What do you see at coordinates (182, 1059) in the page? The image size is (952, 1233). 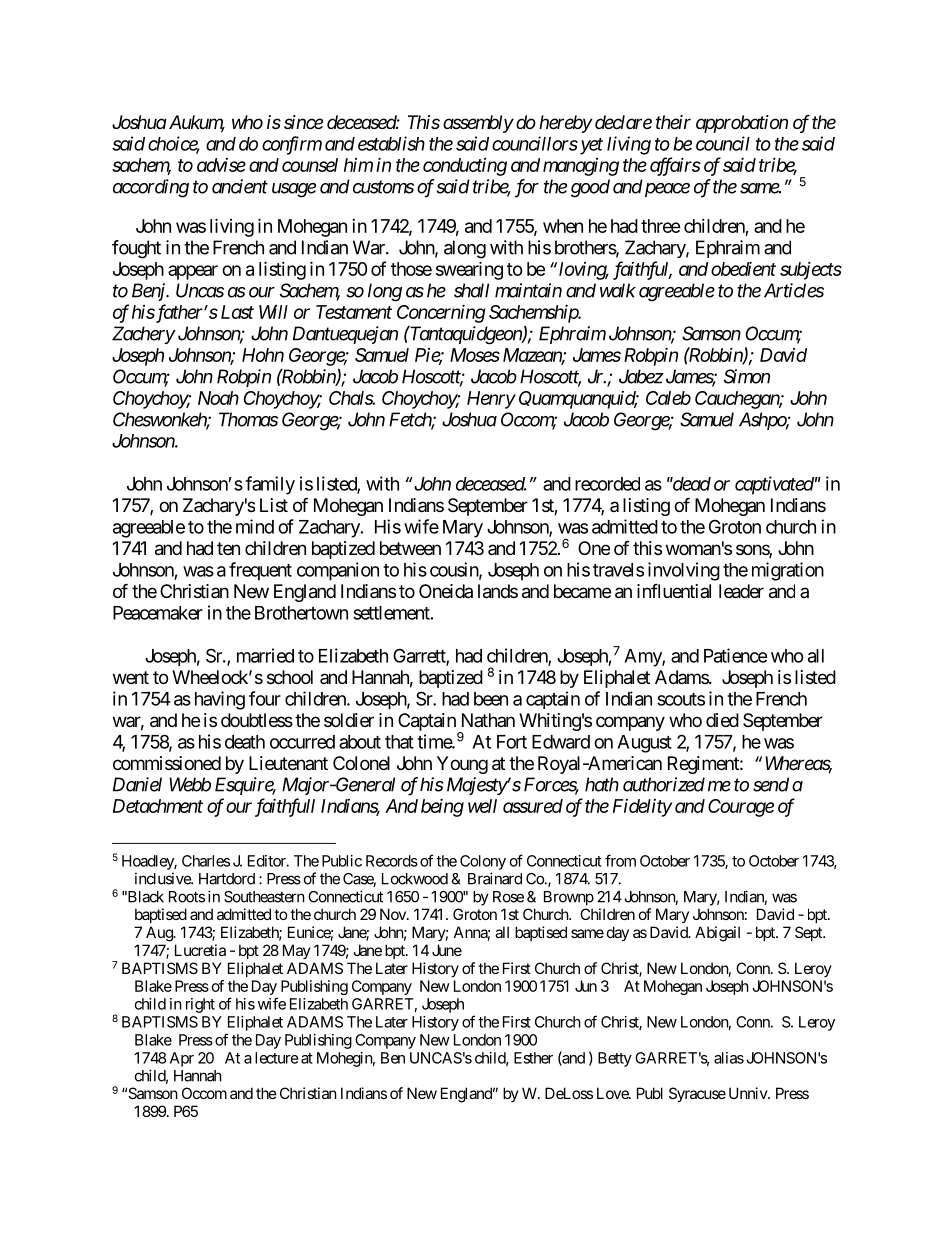 I see `Apr` at bounding box center [182, 1059].
